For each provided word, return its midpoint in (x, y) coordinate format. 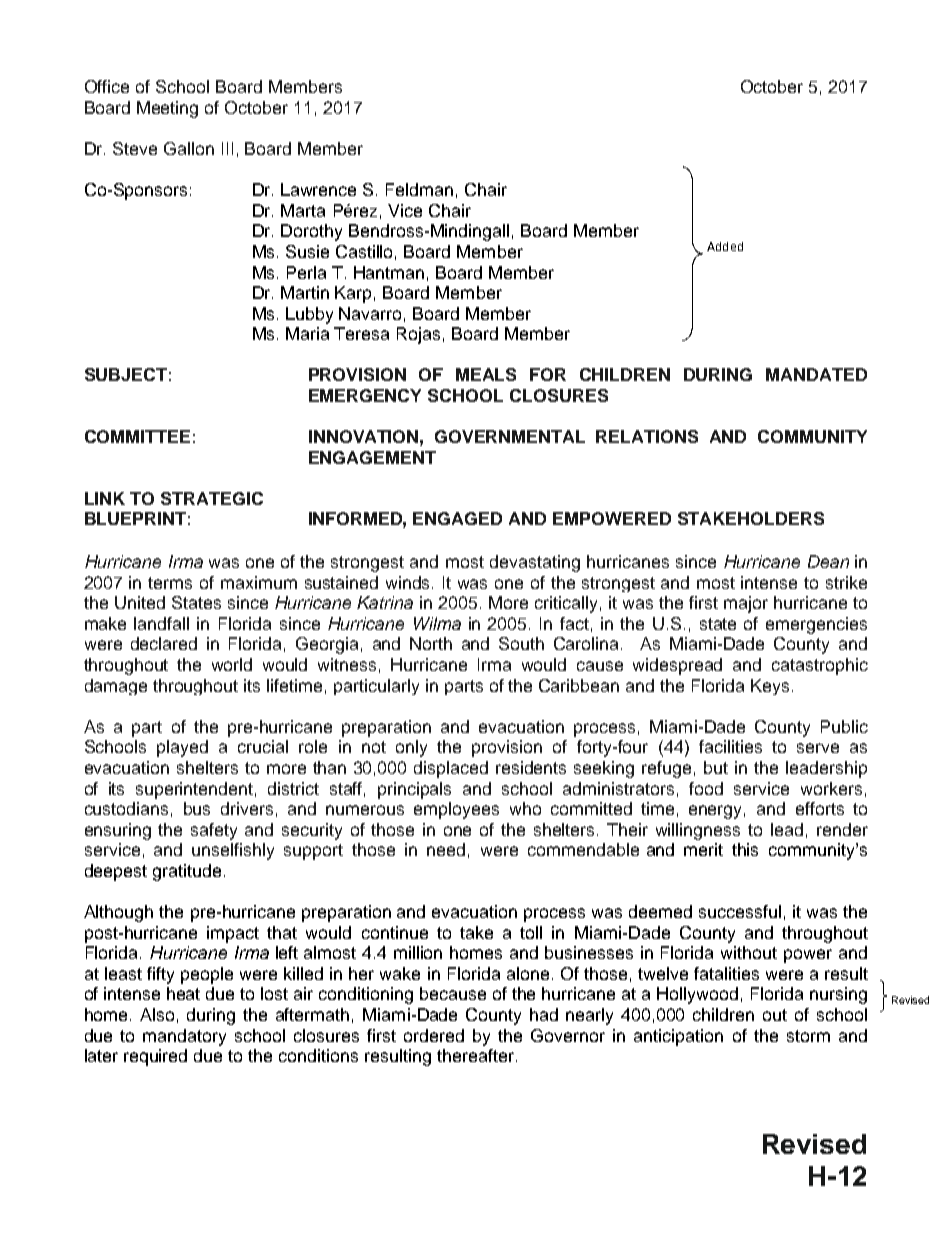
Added (725, 246)
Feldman (419, 189)
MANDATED (816, 374)
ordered (434, 1035)
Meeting (167, 109)
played (182, 748)
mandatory (184, 1037)
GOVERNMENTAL (510, 436)
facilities (730, 746)
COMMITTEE (137, 436)
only (411, 748)
